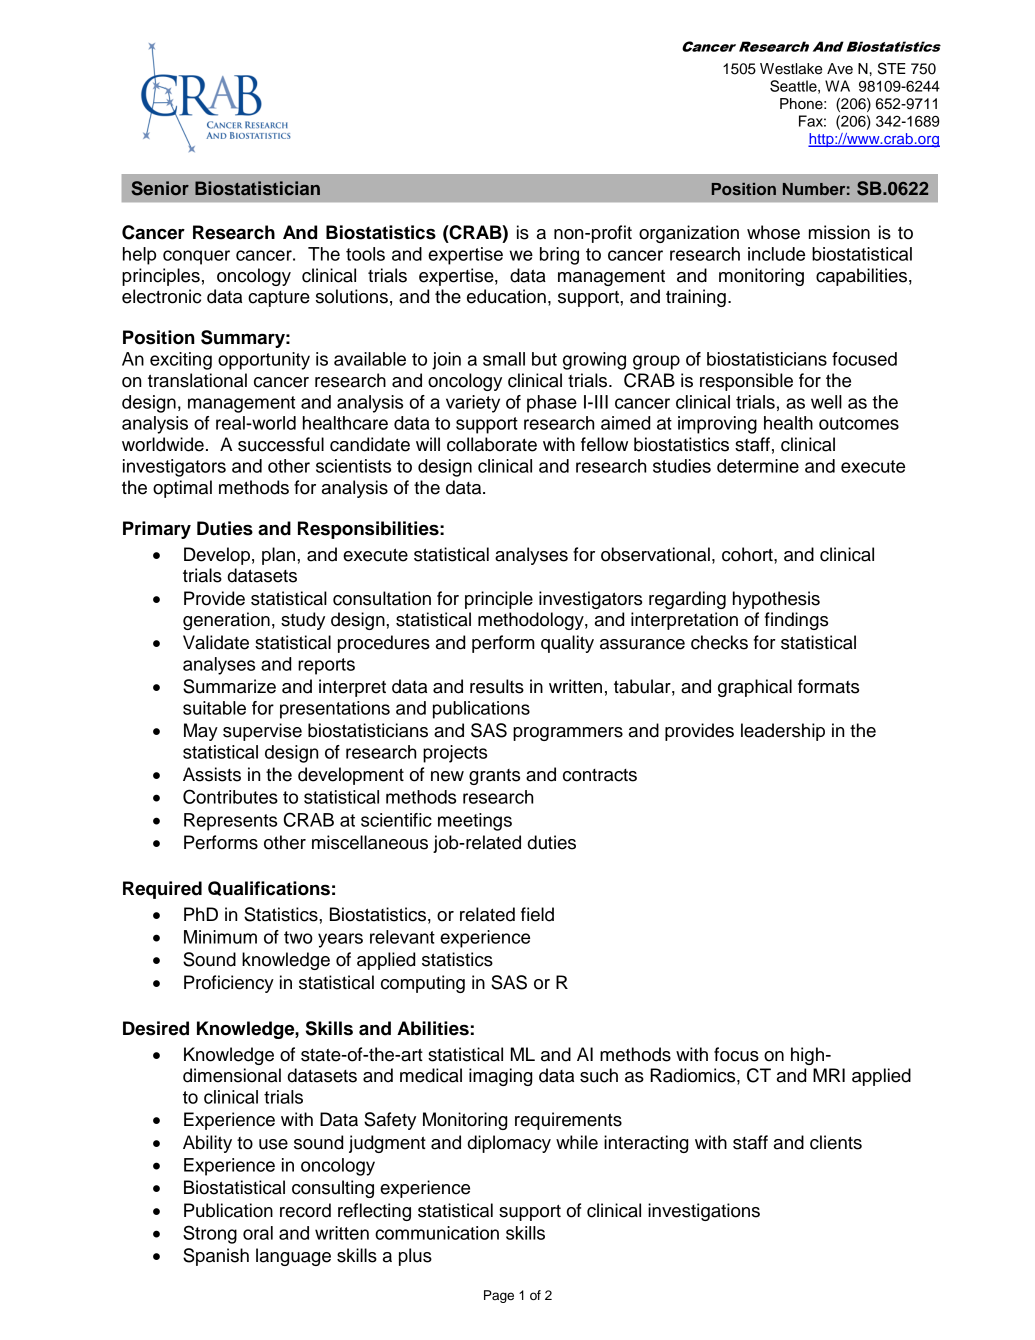 The height and width of the screenshot is (1340, 1035). Describe the element at coordinates (532, 621) in the screenshot. I see `methodology` at that location.
